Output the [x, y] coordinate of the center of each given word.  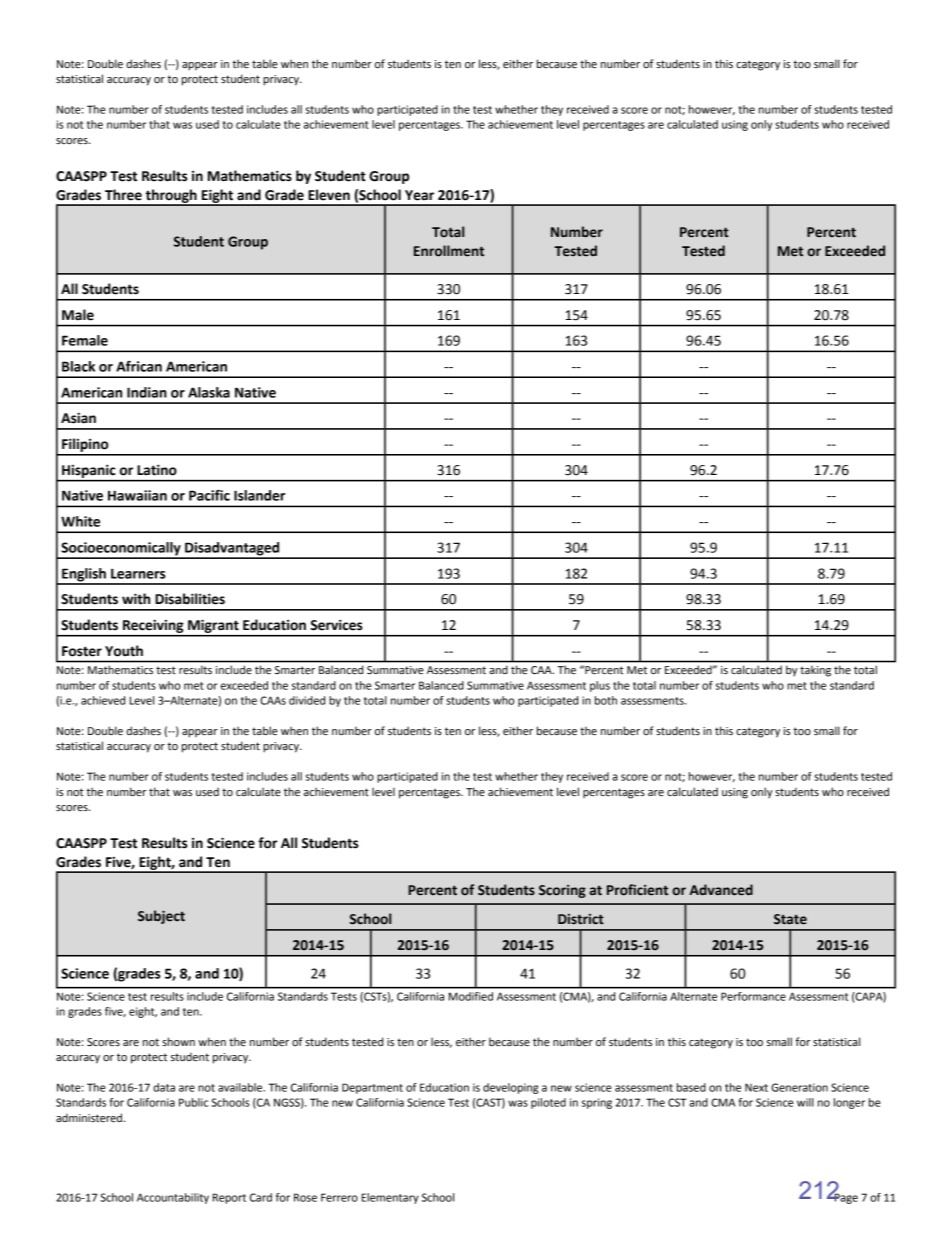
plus [600, 686]
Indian [147, 392]
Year [419, 195]
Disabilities [190, 599]
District [581, 919]
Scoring [562, 891]
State [790, 919]
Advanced [721, 890]
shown [178, 1041]
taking [815, 671]
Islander [259, 495]
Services [336, 625]
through [171, 197]
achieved [103, 700]
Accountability [173, 1198]
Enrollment [449, 251]
